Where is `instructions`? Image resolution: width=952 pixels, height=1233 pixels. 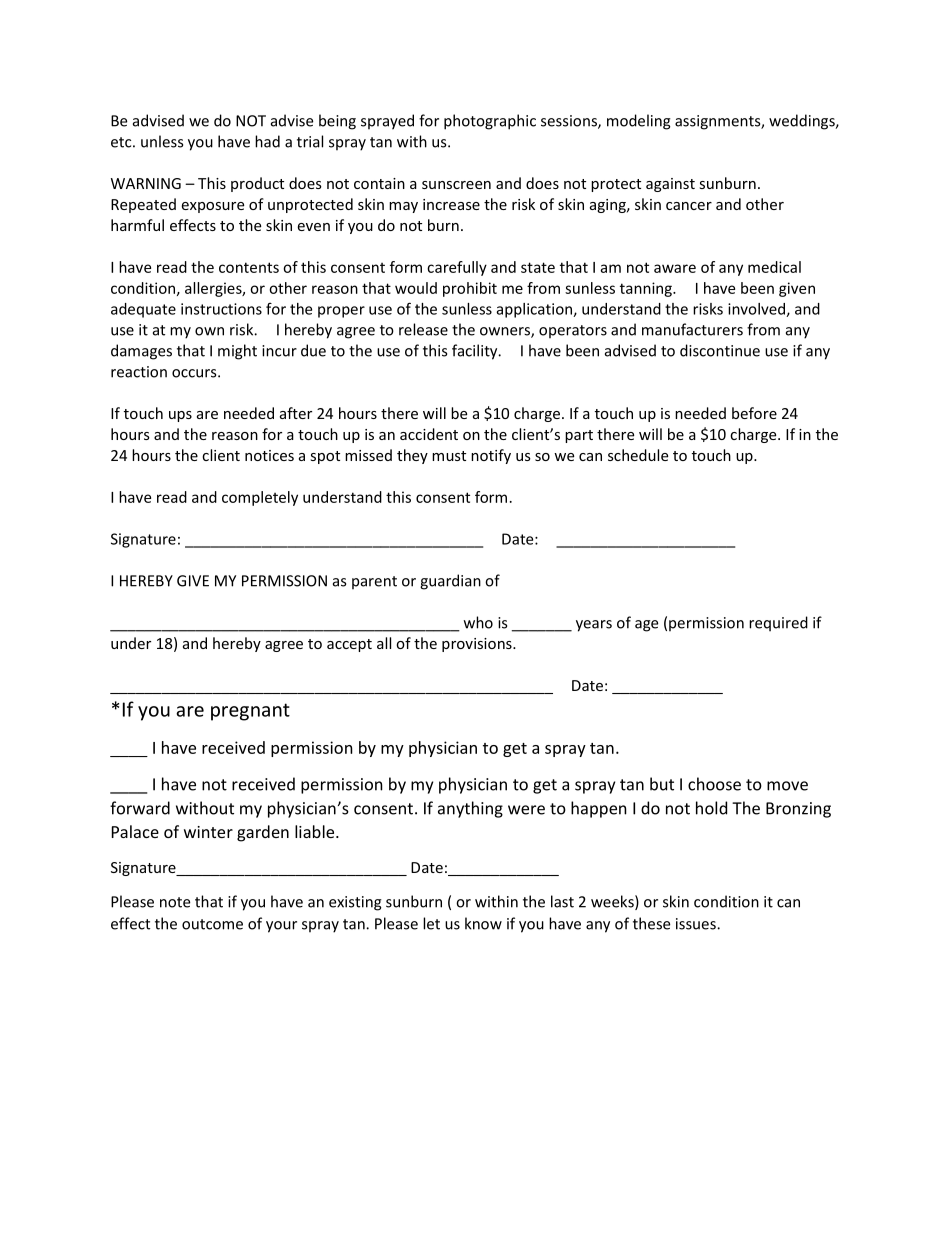
instructions is located at coordinates (221, 309).
